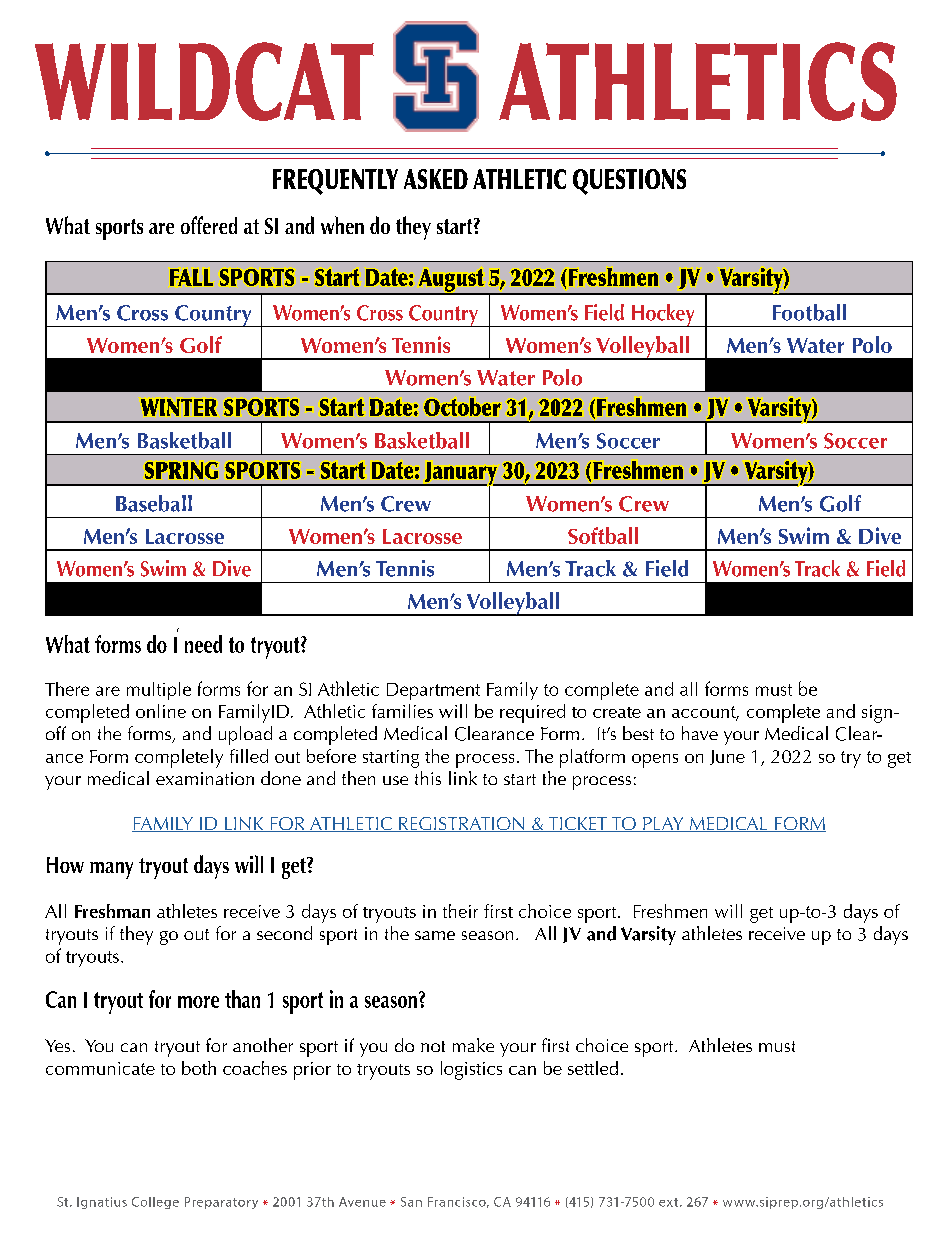 The image size is (952, 1233). I want to click on ASKED, so click(436, 179).
